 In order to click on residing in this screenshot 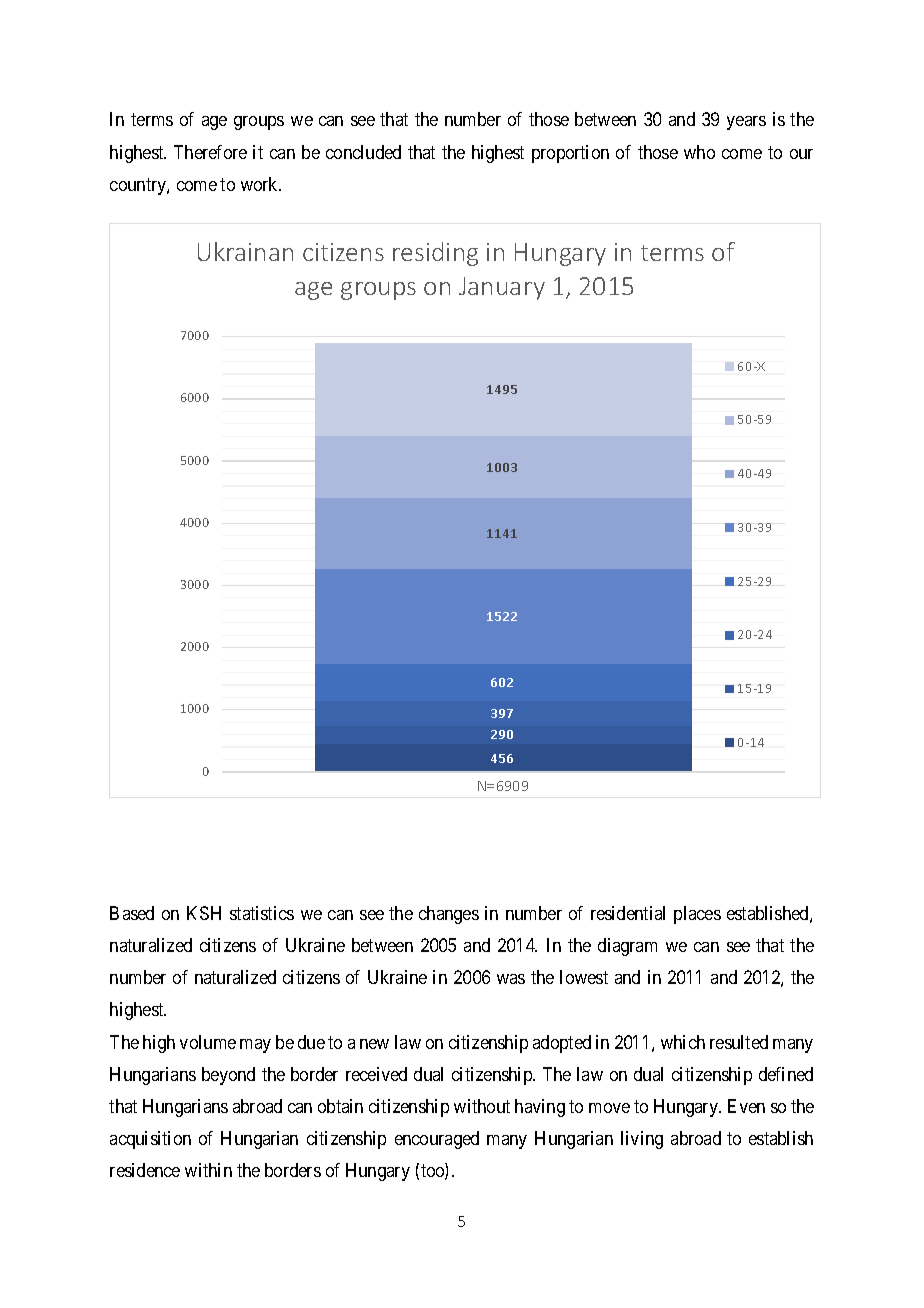, I will do `click(435, 254)`.
